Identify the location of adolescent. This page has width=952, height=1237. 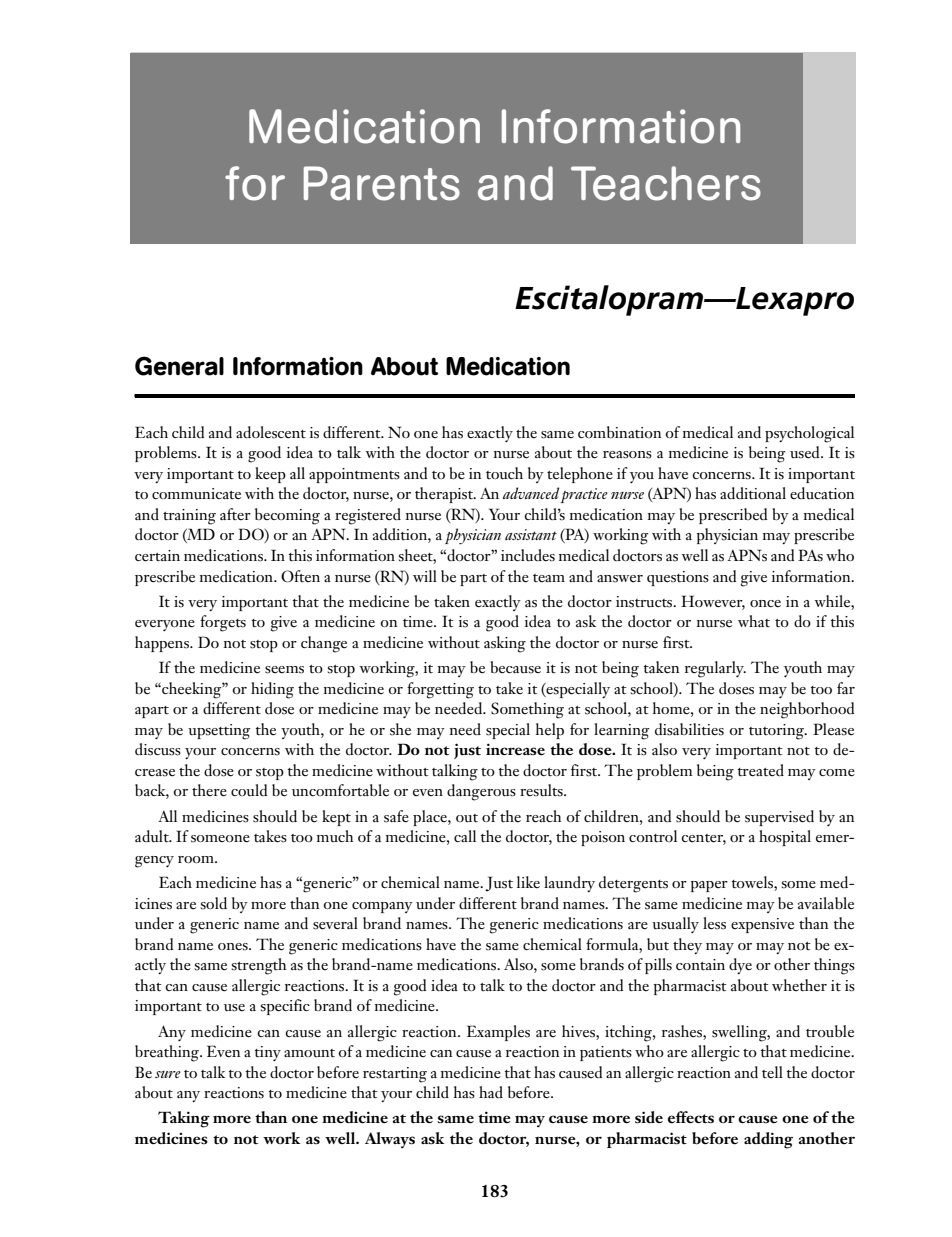
(271, 432).
